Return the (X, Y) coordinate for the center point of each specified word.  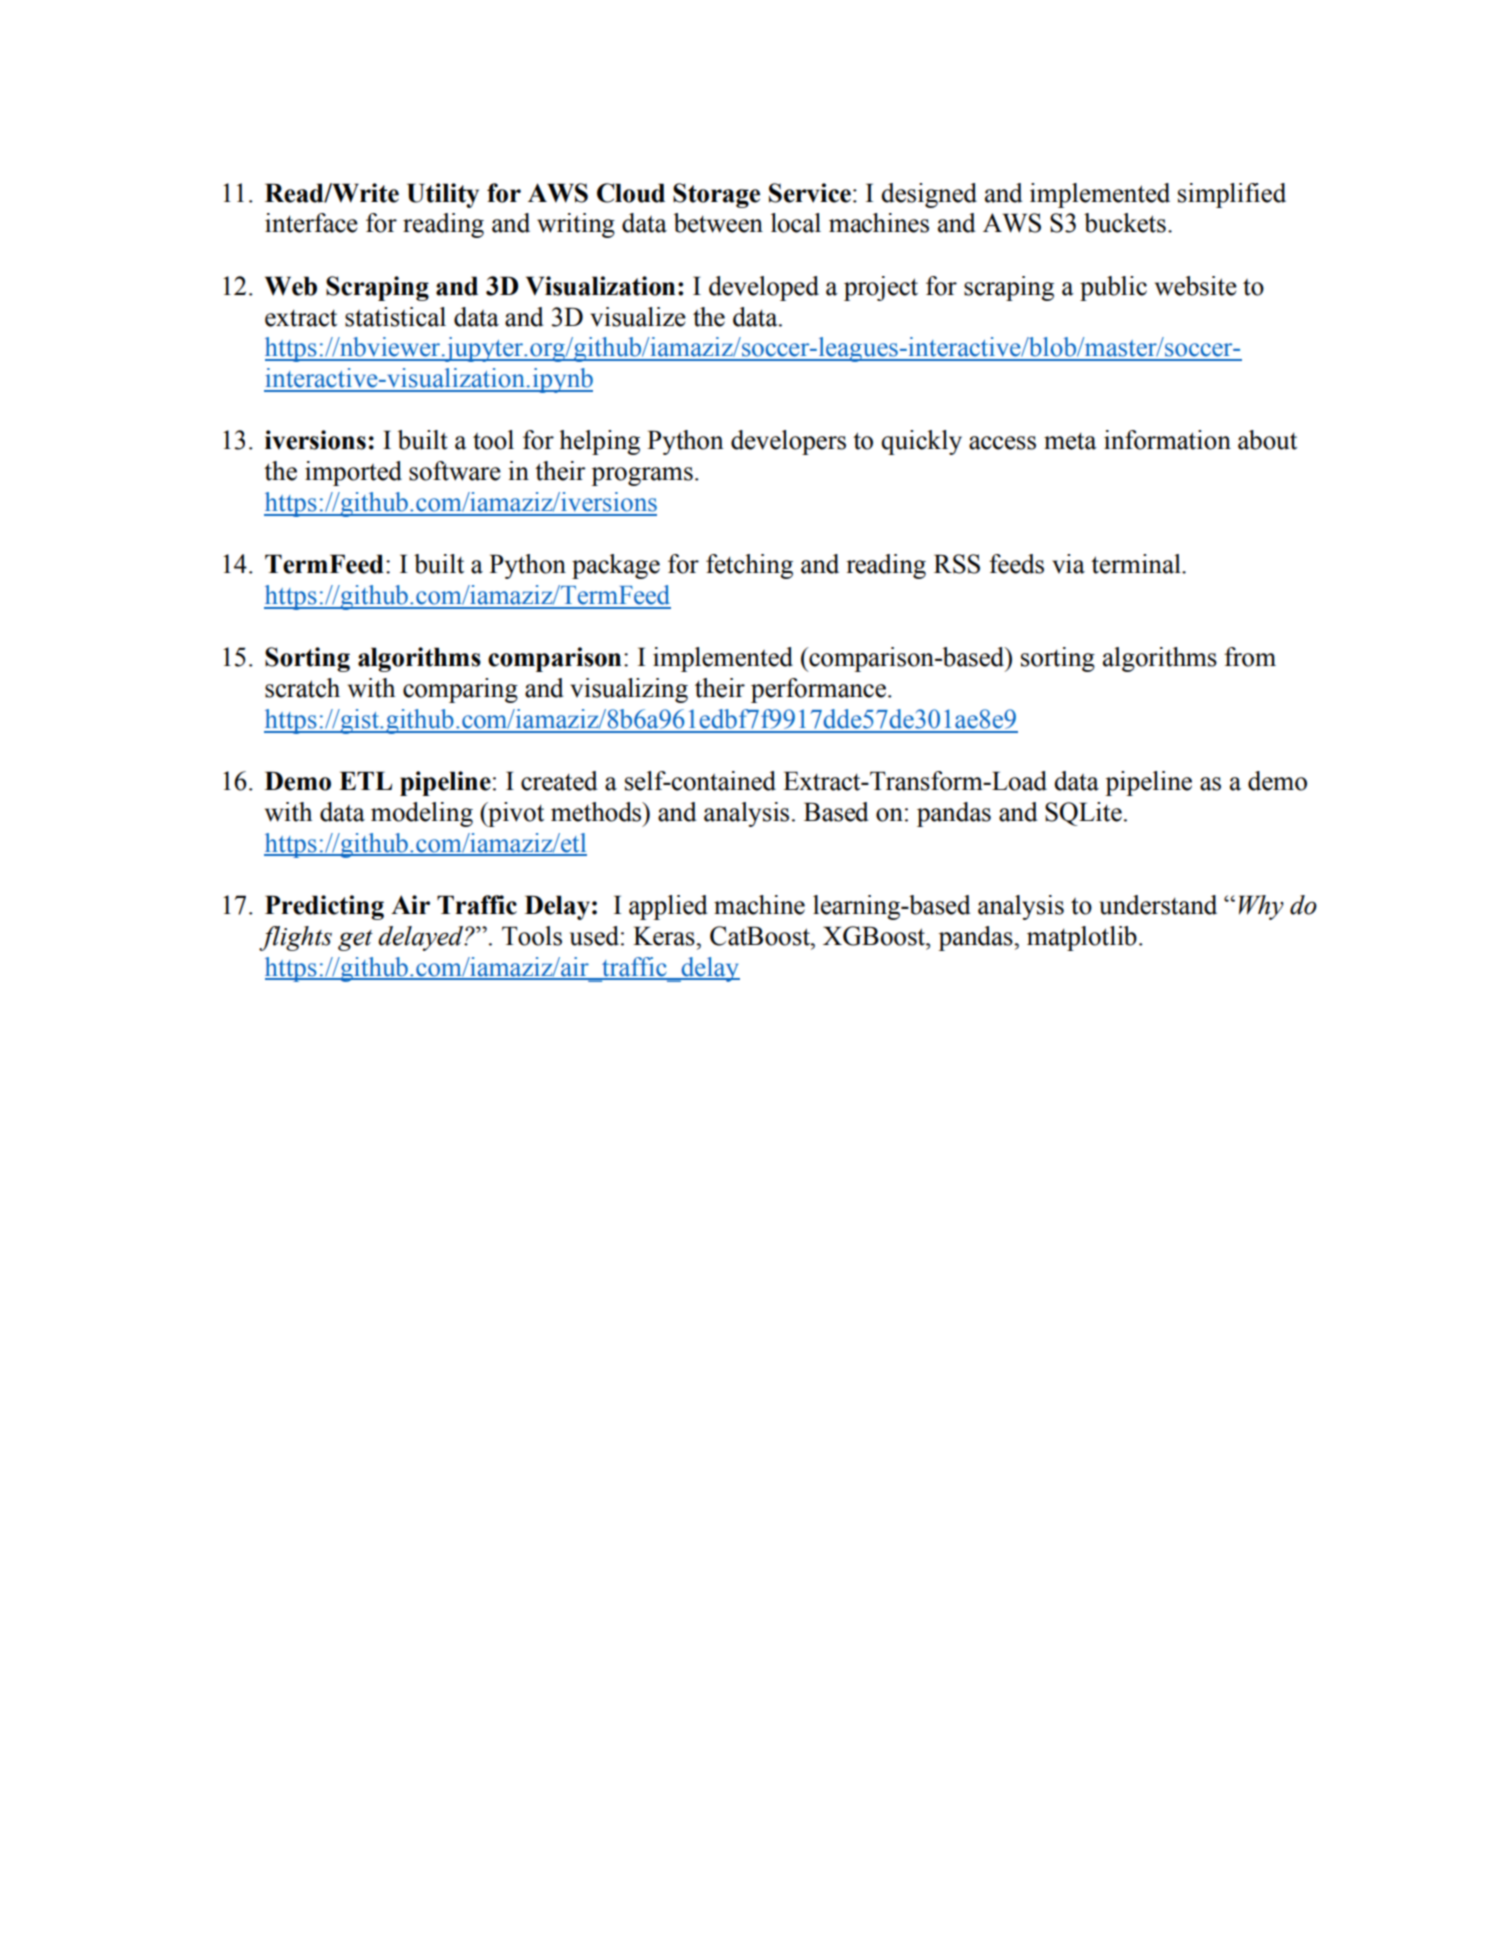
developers (788, 442)
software (455, 471)
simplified (1232, 195)
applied (668, 907)
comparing (460, 690)
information (1167, 440)
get (355, 940)
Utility (443, 195)
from (1250, 657)
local (796, 223)
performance (818, 690)
